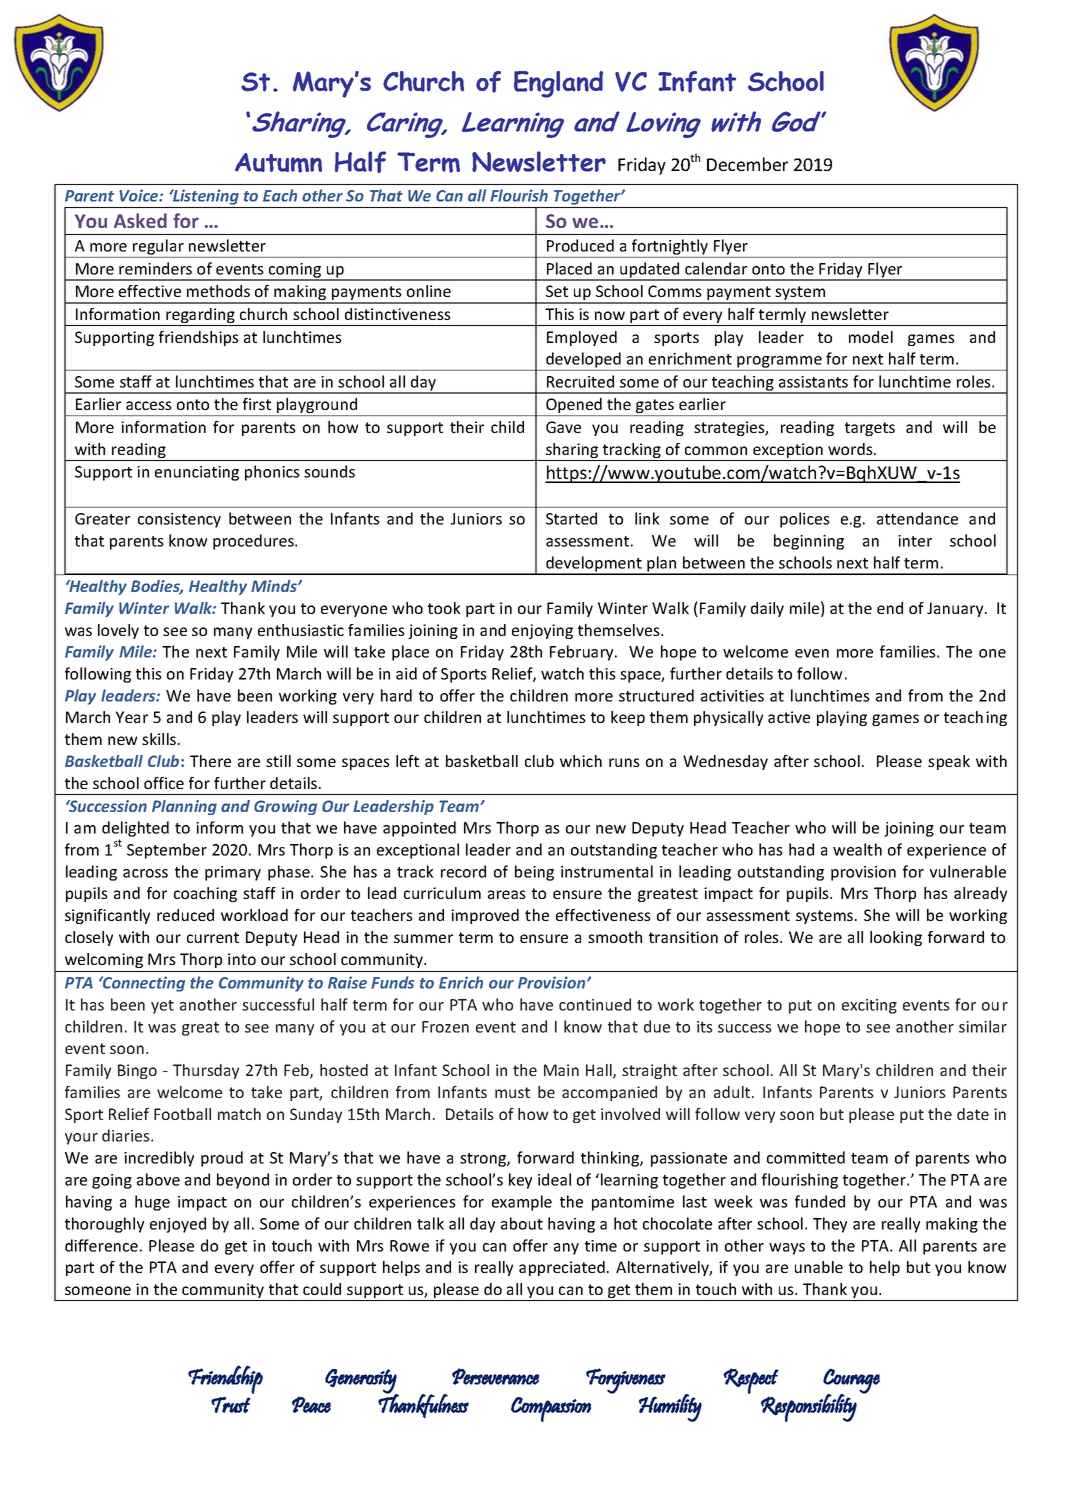 The height and width of the image is (1509, 1067). Describe the element at coordinates (278, 163) in the image. I see `Autumn` at that location.
